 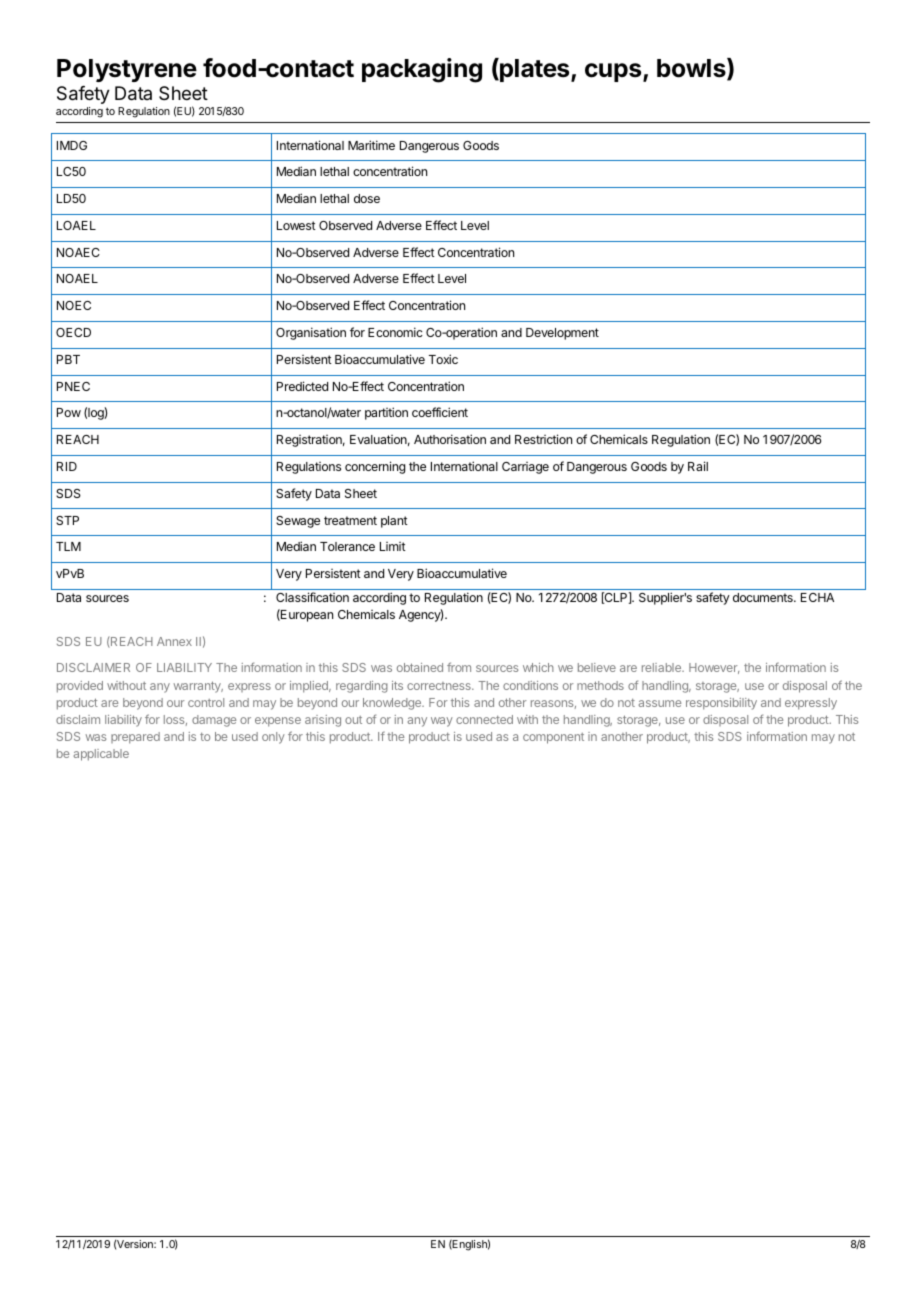 What do you see at coordinates (69, 412) in the screenshot?
I see `Pow` at bounding box center [69, 412].
